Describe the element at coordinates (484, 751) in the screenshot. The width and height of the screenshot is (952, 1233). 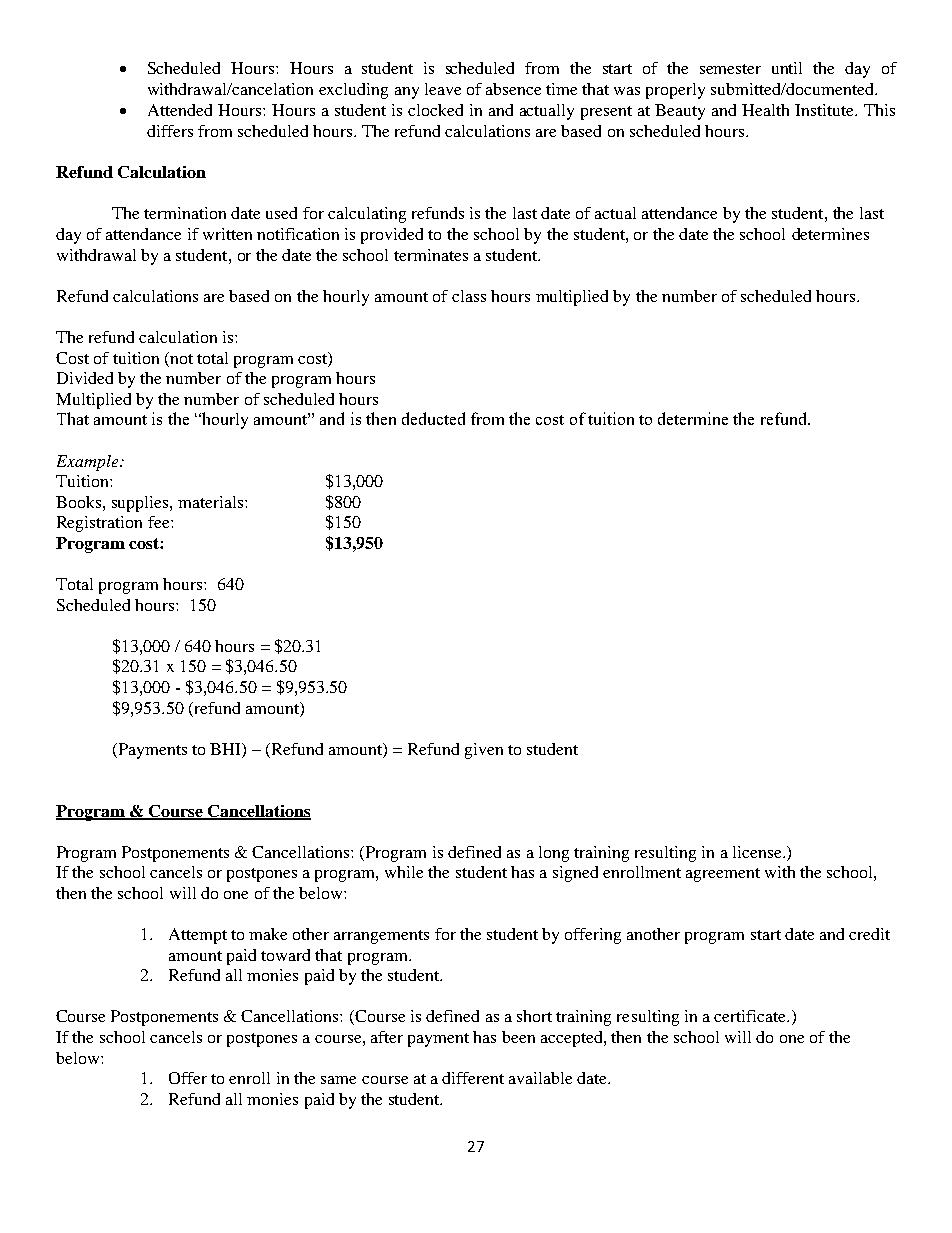
I see `given` at that location.
